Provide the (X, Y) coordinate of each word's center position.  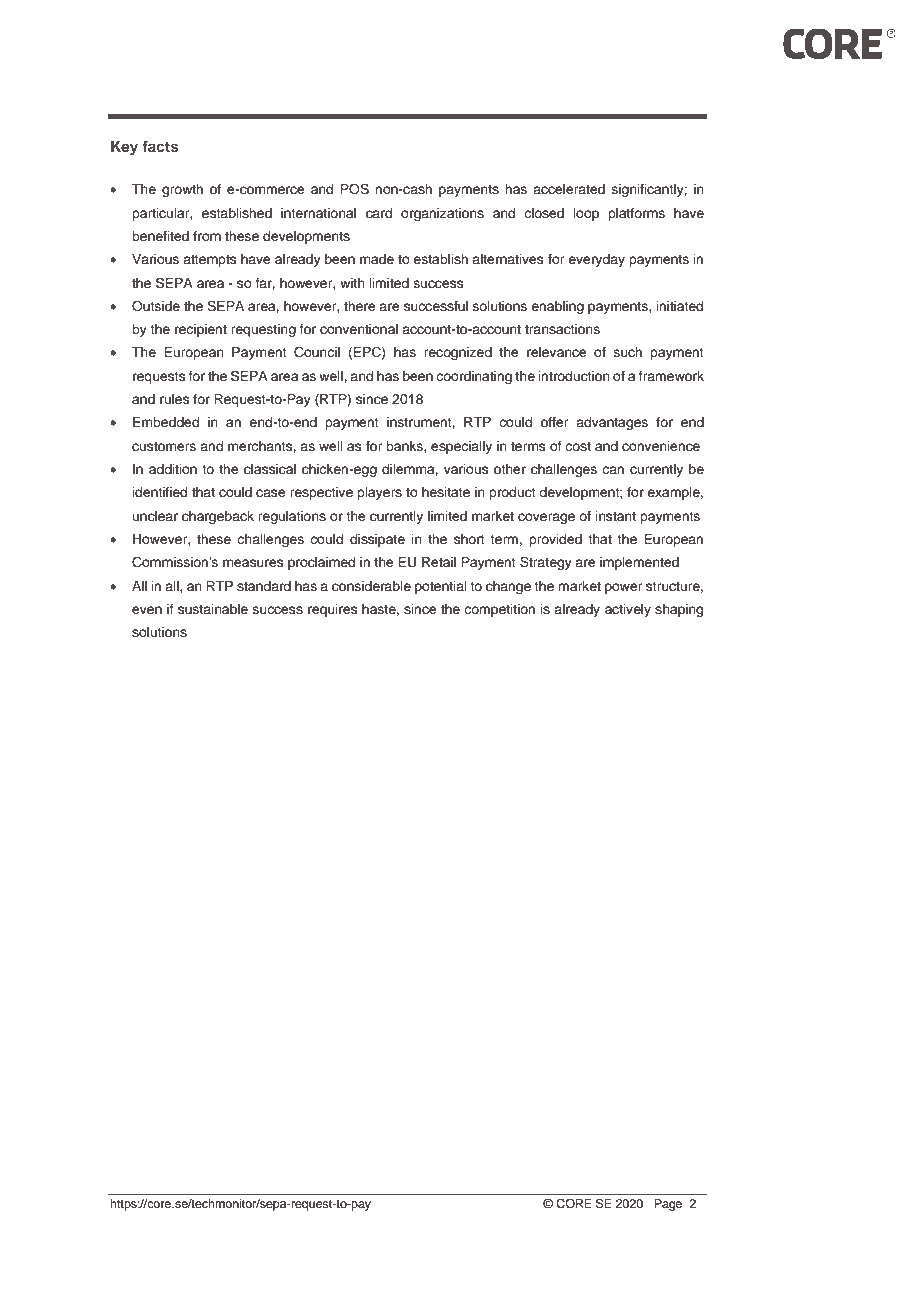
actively (628, 610)
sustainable (213, 609)
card (379, 213)
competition (499, 610)
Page (668, 1205)
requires (333, 610)
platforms (636, 214)
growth (182, 190)
